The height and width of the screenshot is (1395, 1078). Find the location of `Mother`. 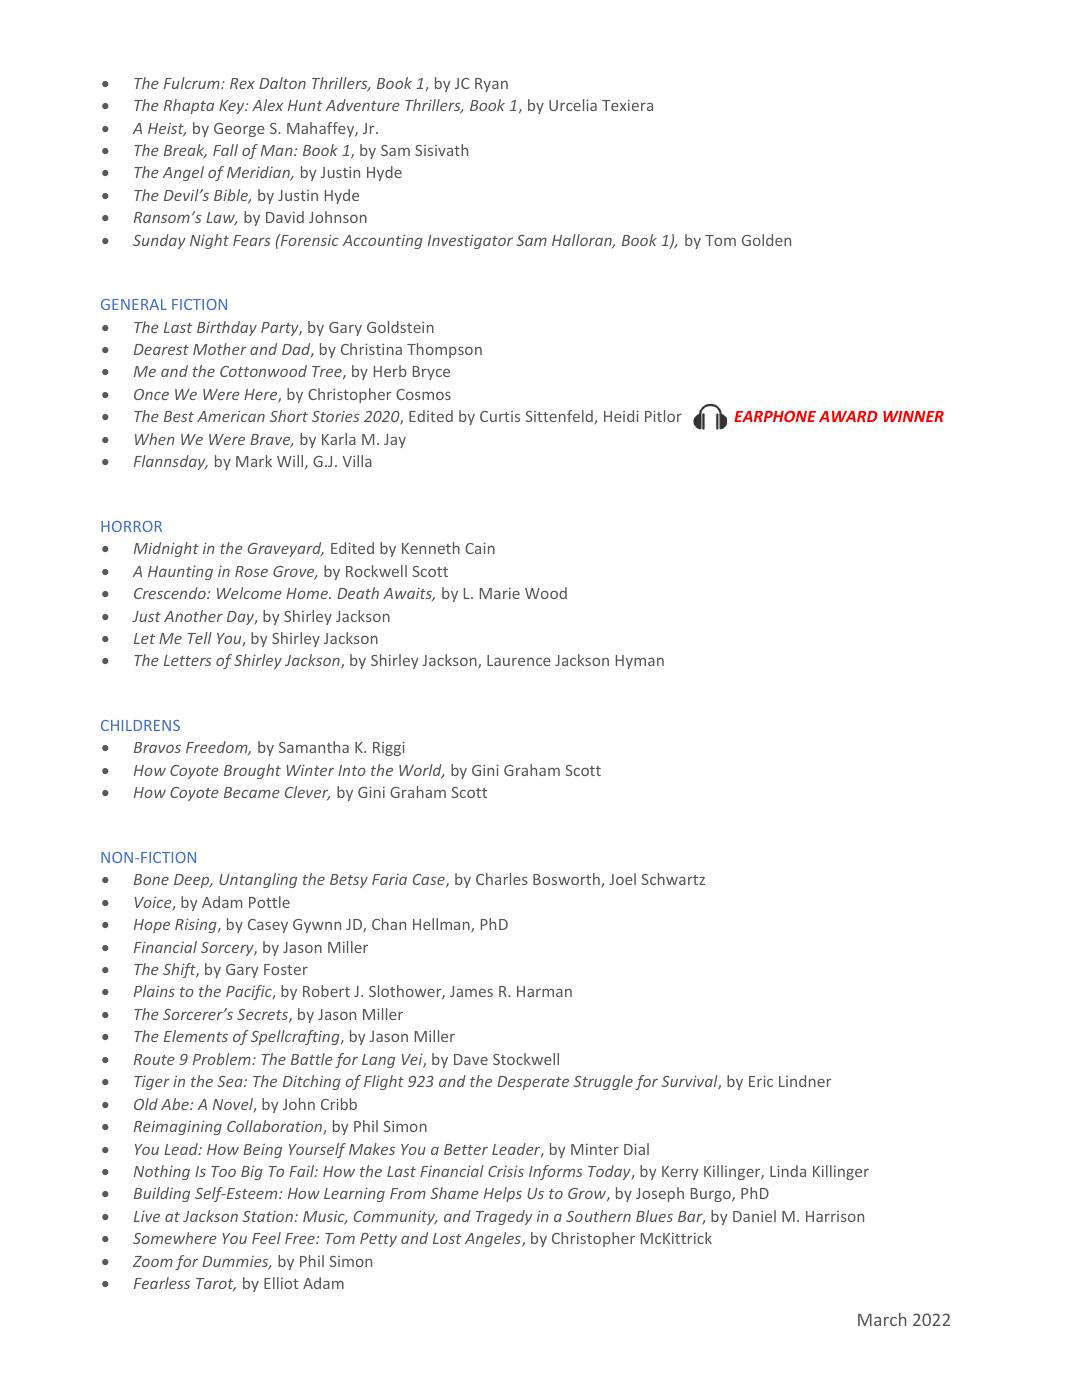

Mother is located at coordinates (220, 349).
